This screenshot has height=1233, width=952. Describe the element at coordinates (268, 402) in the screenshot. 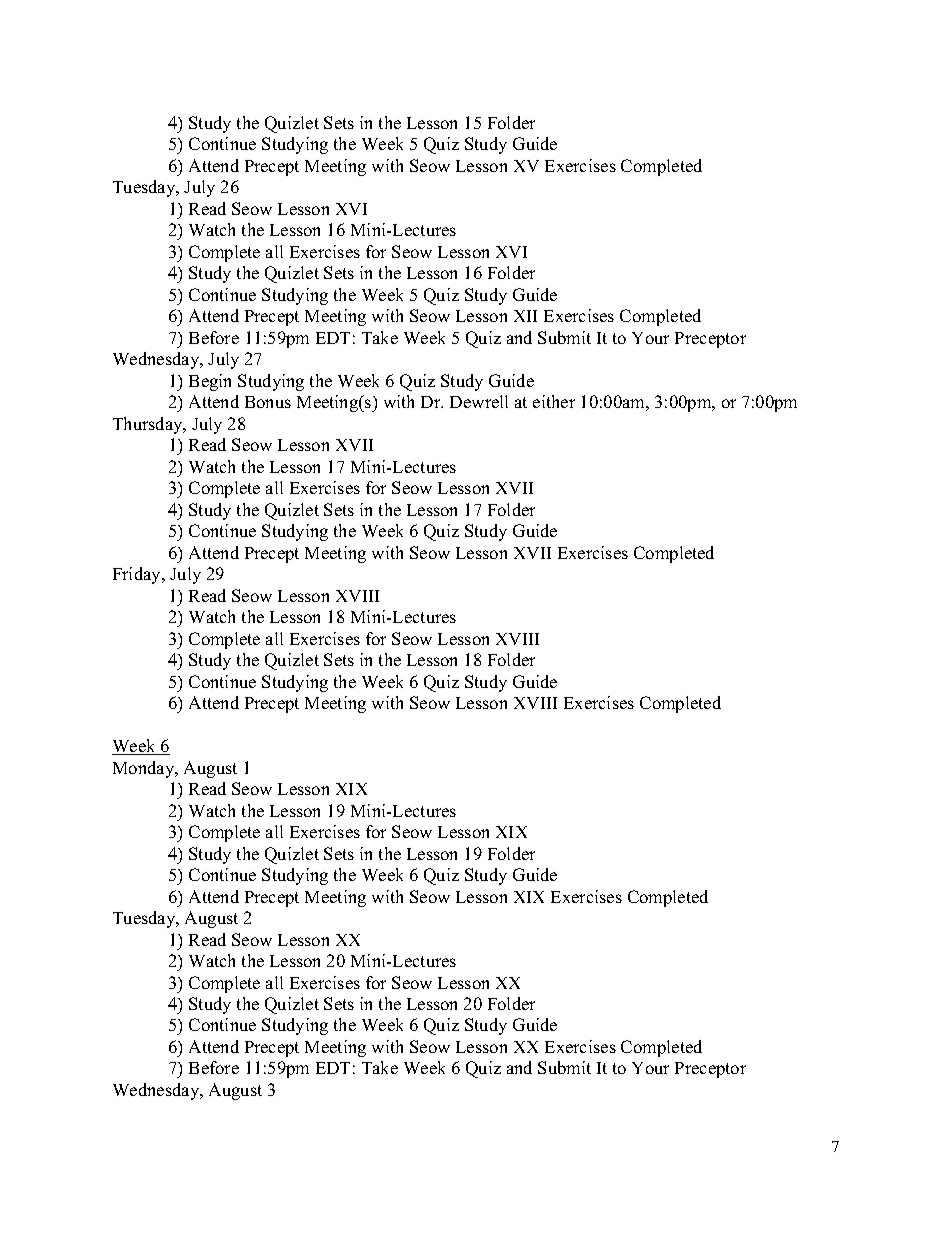

I see `Bonus` at that location.
